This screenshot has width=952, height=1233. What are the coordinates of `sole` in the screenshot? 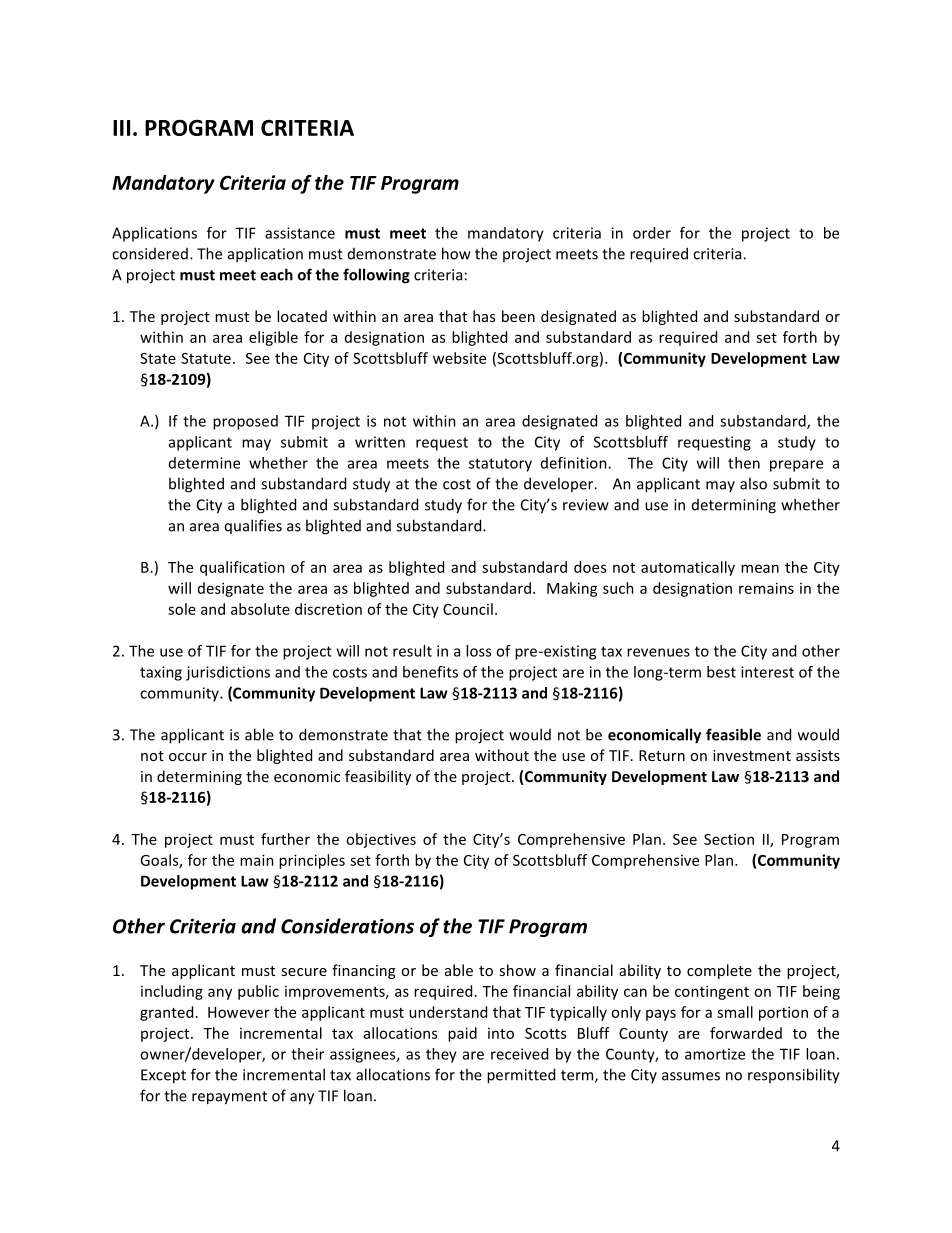 It's located at (182, 609).
